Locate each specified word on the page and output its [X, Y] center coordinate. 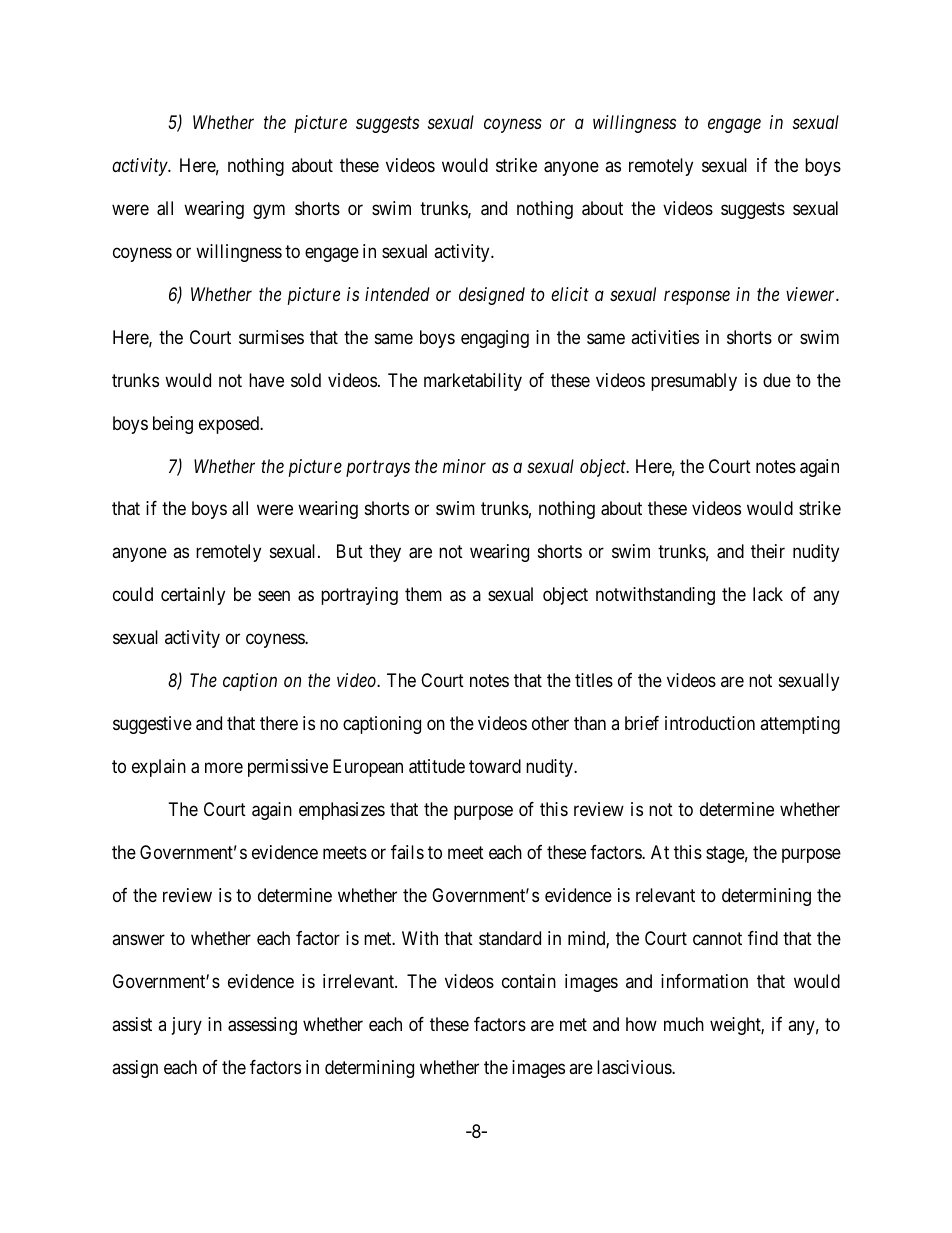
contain [529, 981]
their [768, 551]
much [684, 1024]
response [697, 297]
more [224, 768]
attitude [437, 766]
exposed [230, 425]
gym [269, 211]
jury [187, 1026]
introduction [710, 723]
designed [492, 296]
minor [464, 466]
